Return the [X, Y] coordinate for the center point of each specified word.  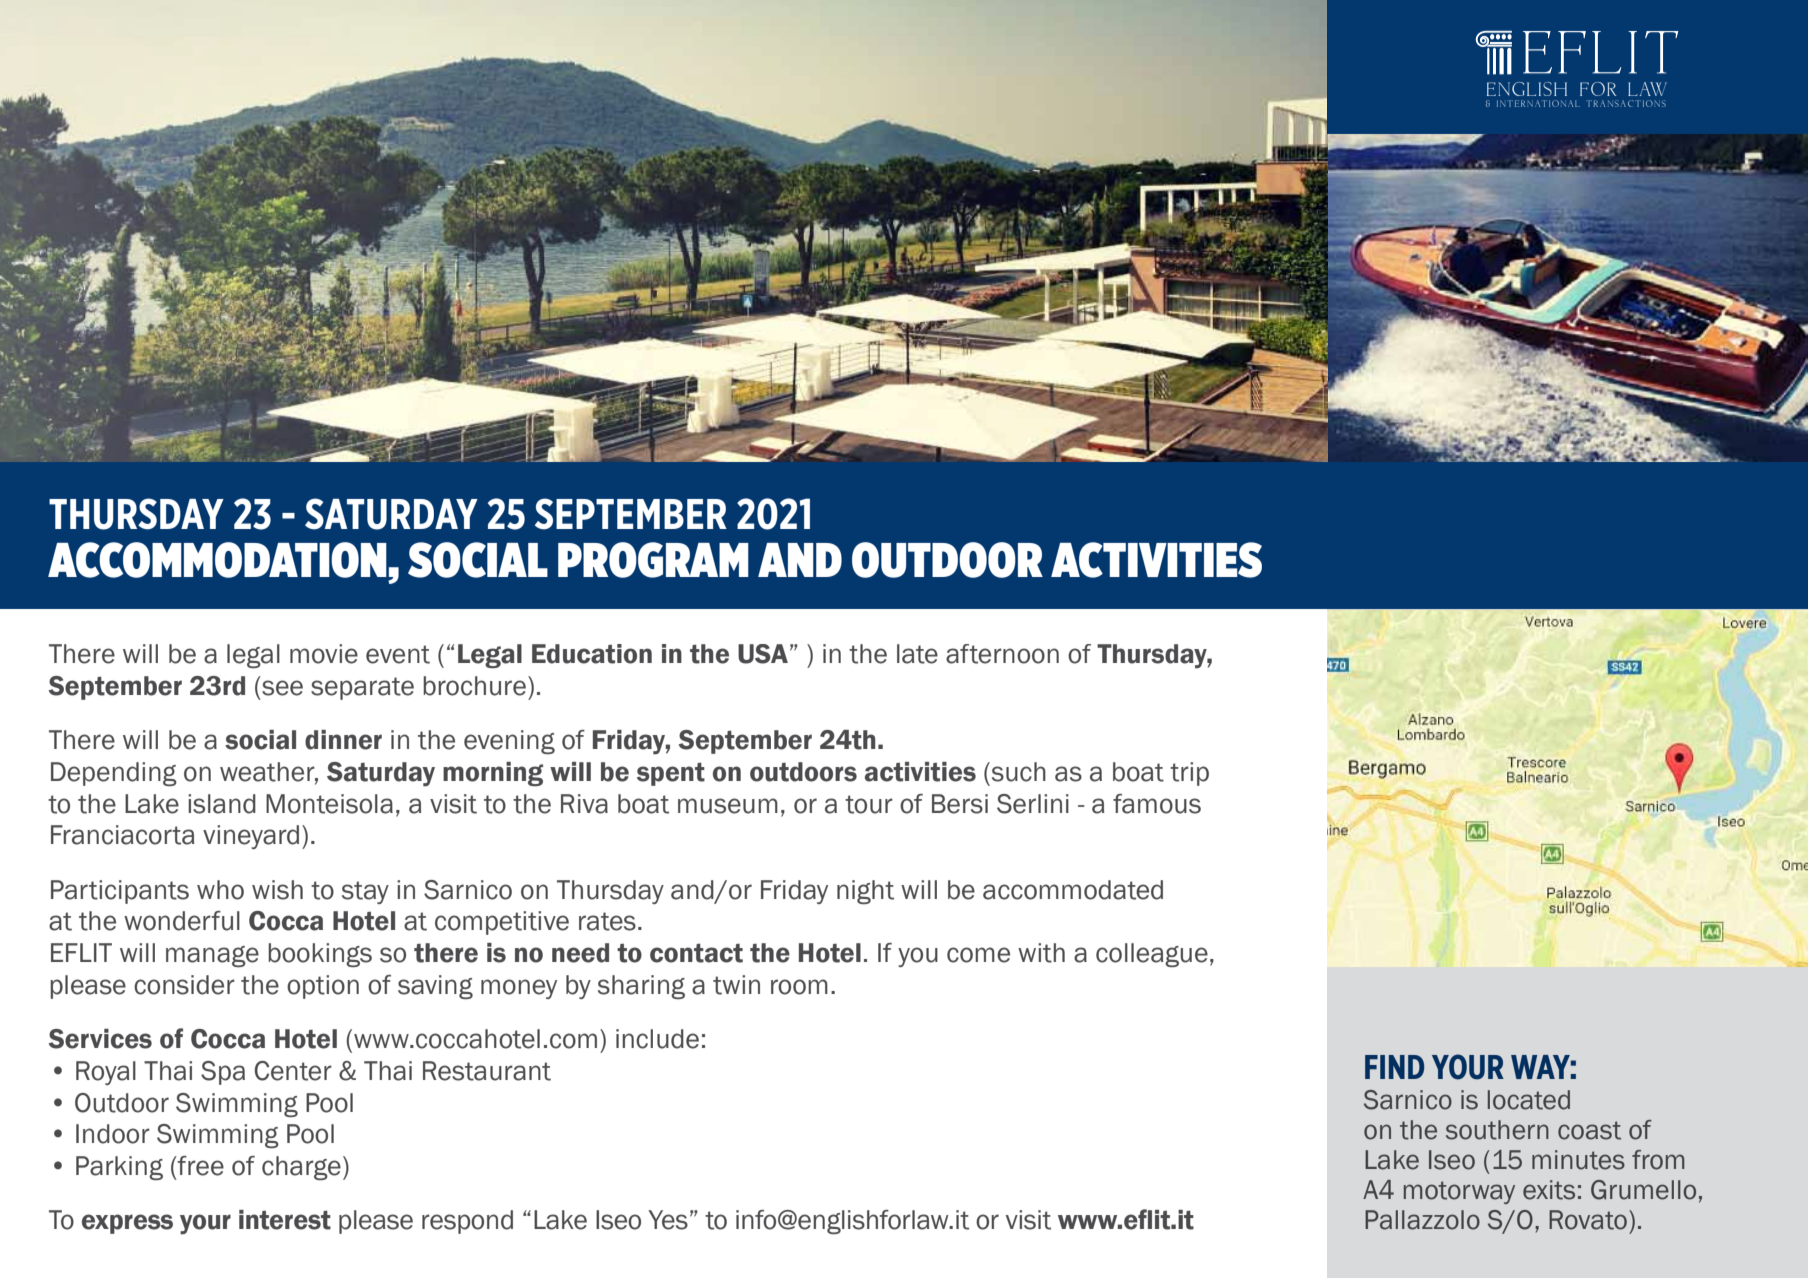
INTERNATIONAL [1538, 103]
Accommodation [218, 561]
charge [301, 1168]
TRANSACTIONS [1626, 103]
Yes [668, 1220]
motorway [1459, 1192]
